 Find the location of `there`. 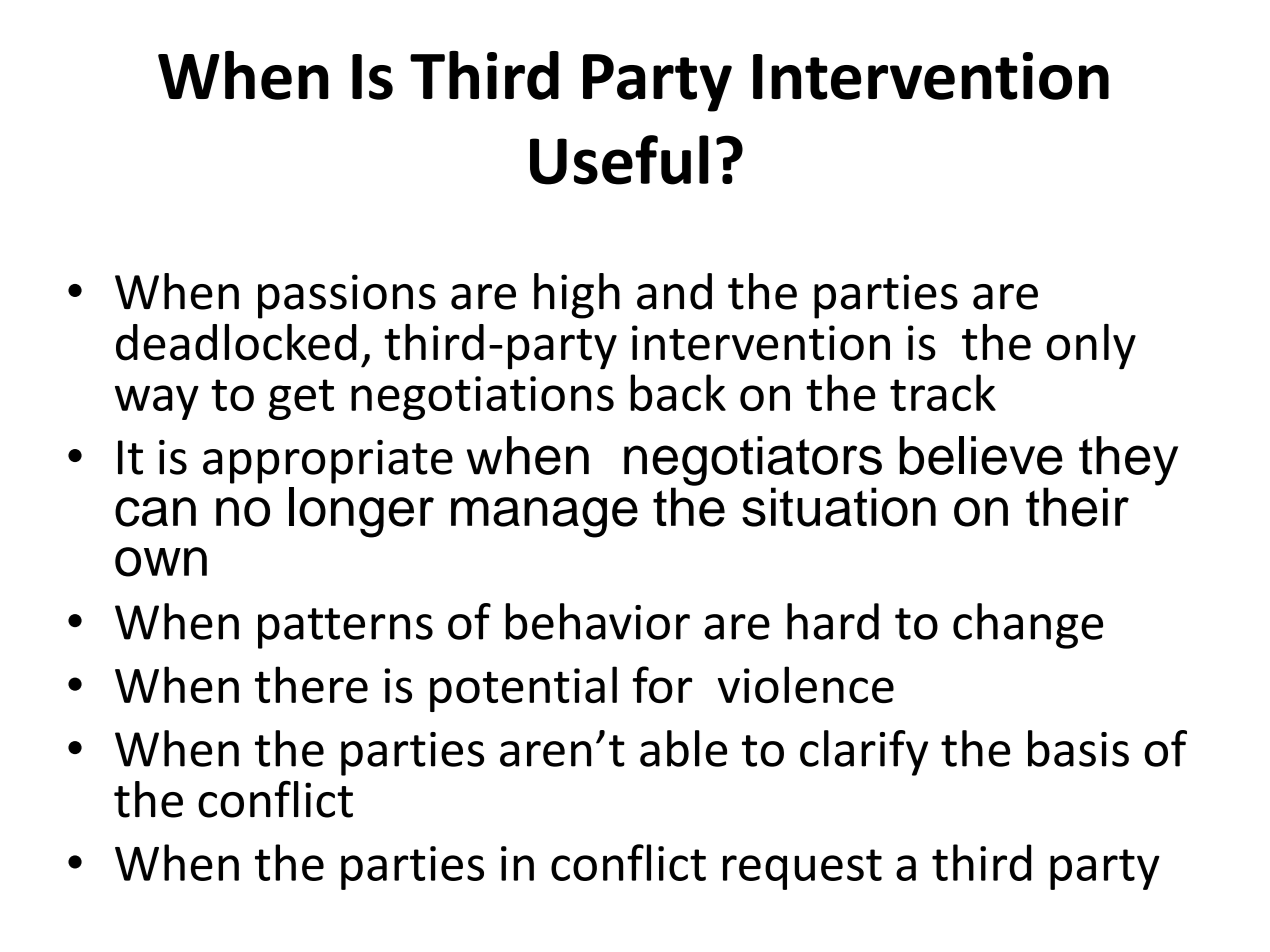

there is located at coordinates (311, 684).
